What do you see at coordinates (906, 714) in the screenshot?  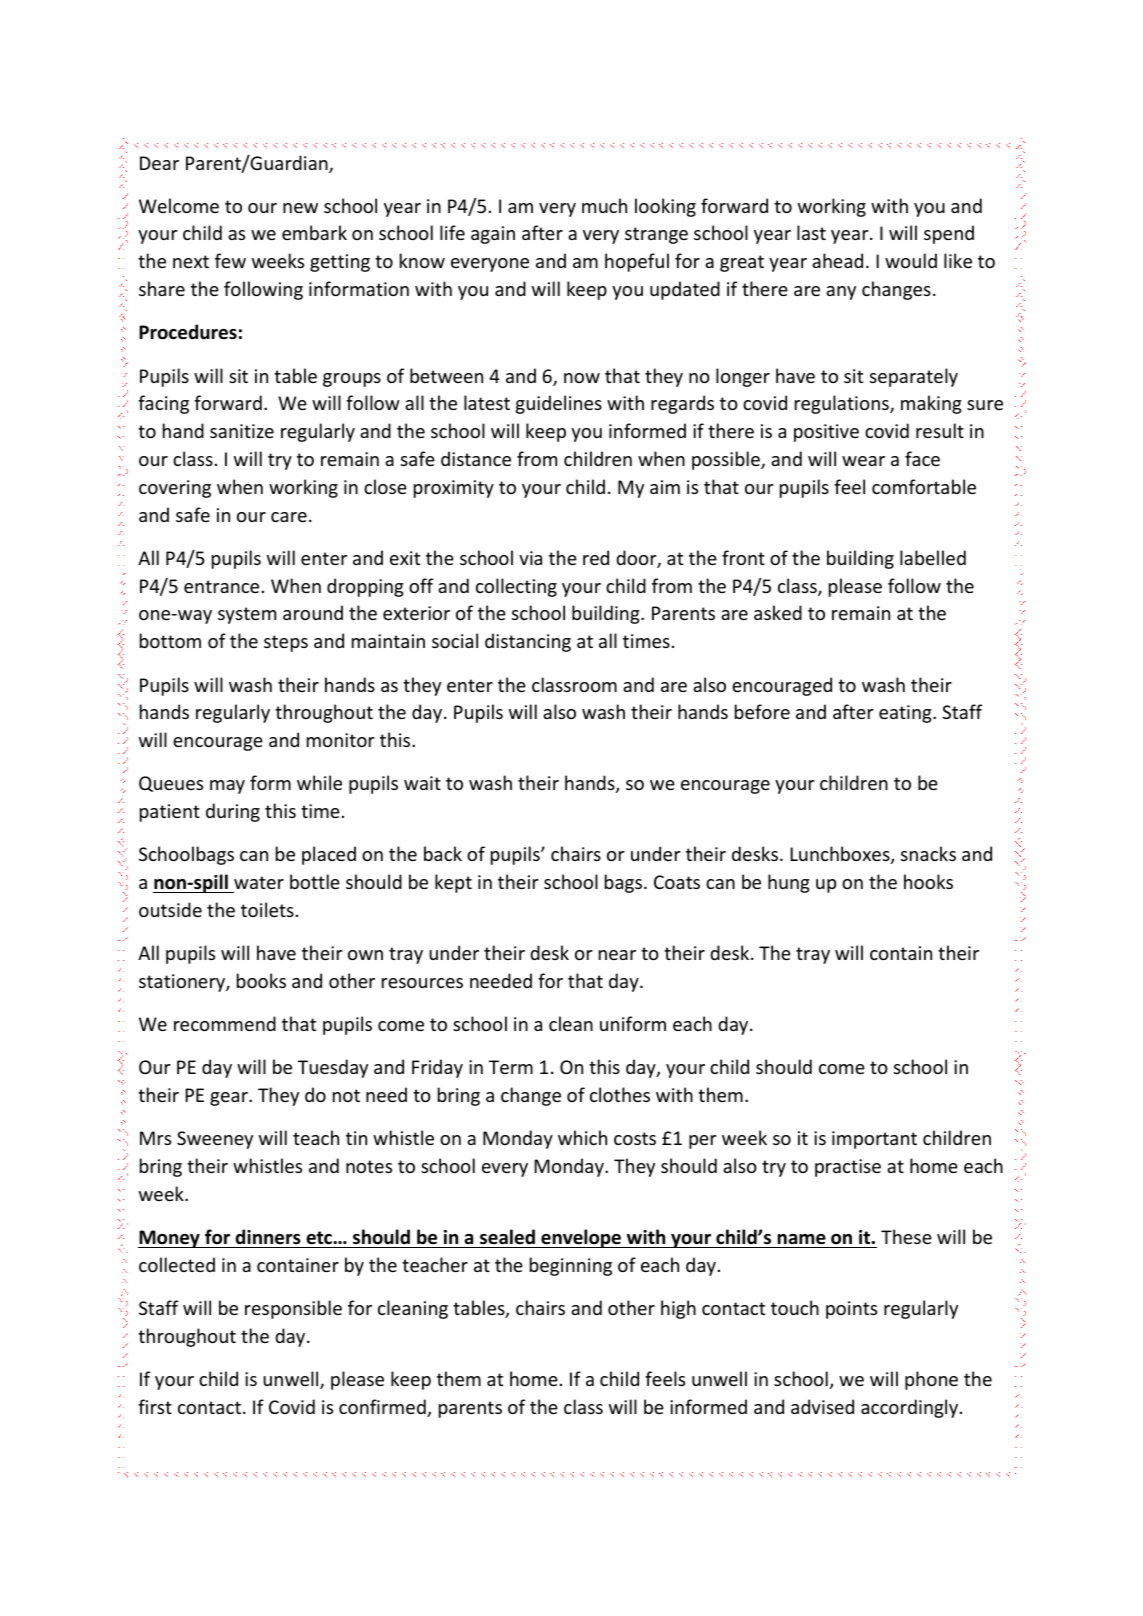 I see `eating` at bounding box center [906, 714].
